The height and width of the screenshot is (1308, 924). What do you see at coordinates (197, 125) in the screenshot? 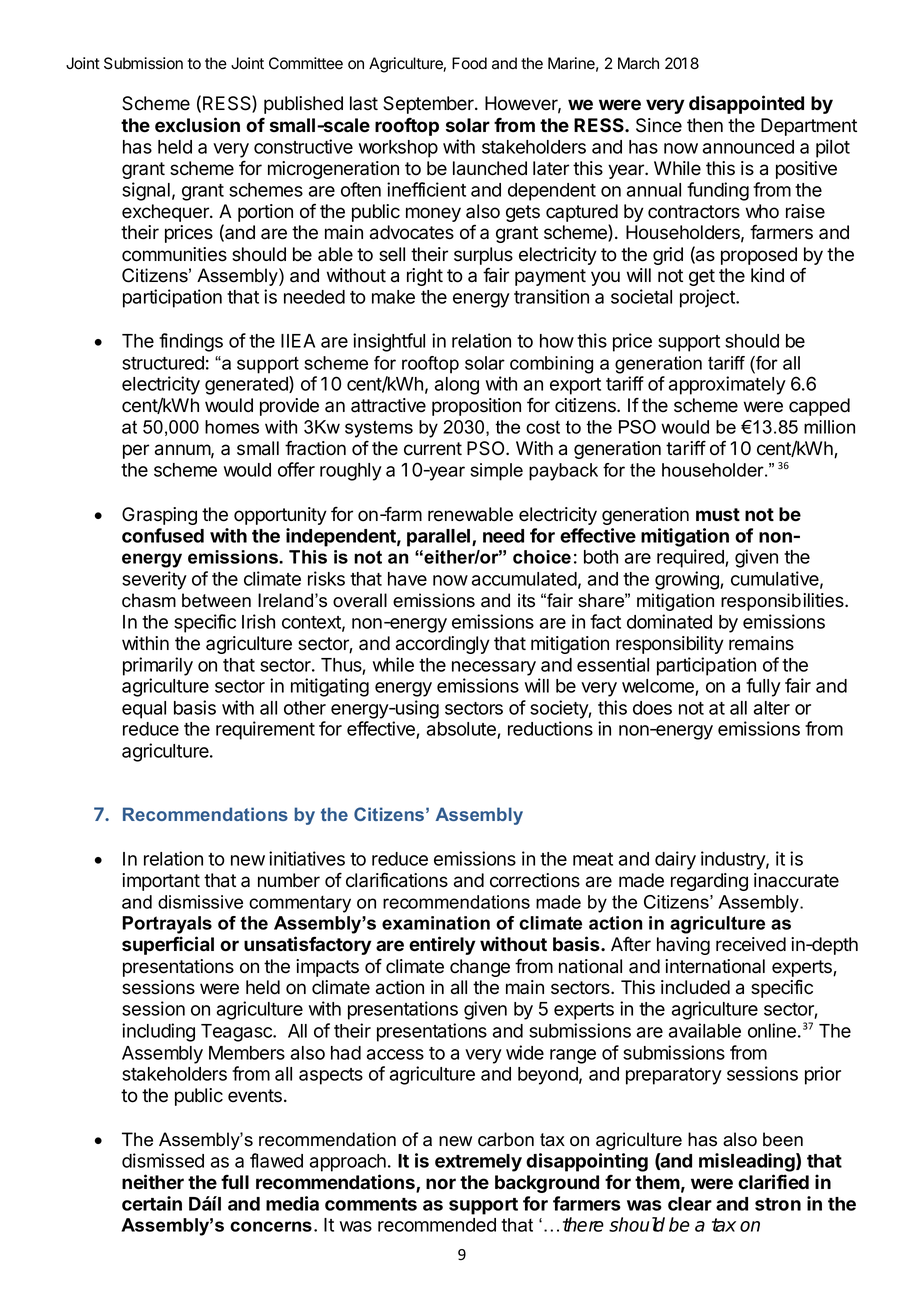
I see `exclusion` at bounding box center [197, 125].
